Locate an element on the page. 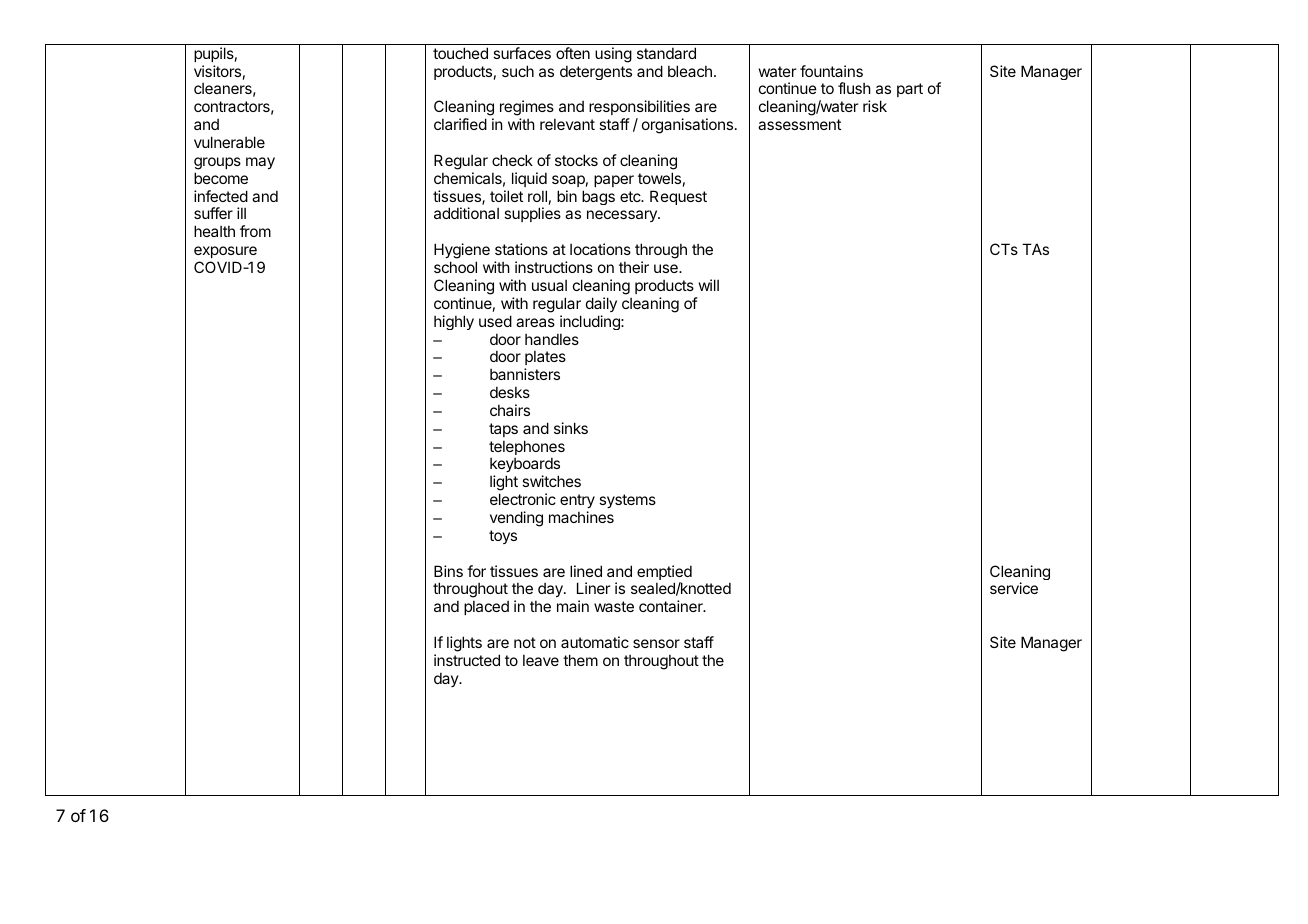 This page has height=924, width=1308. instructed is located at coordinates (467, 660).
